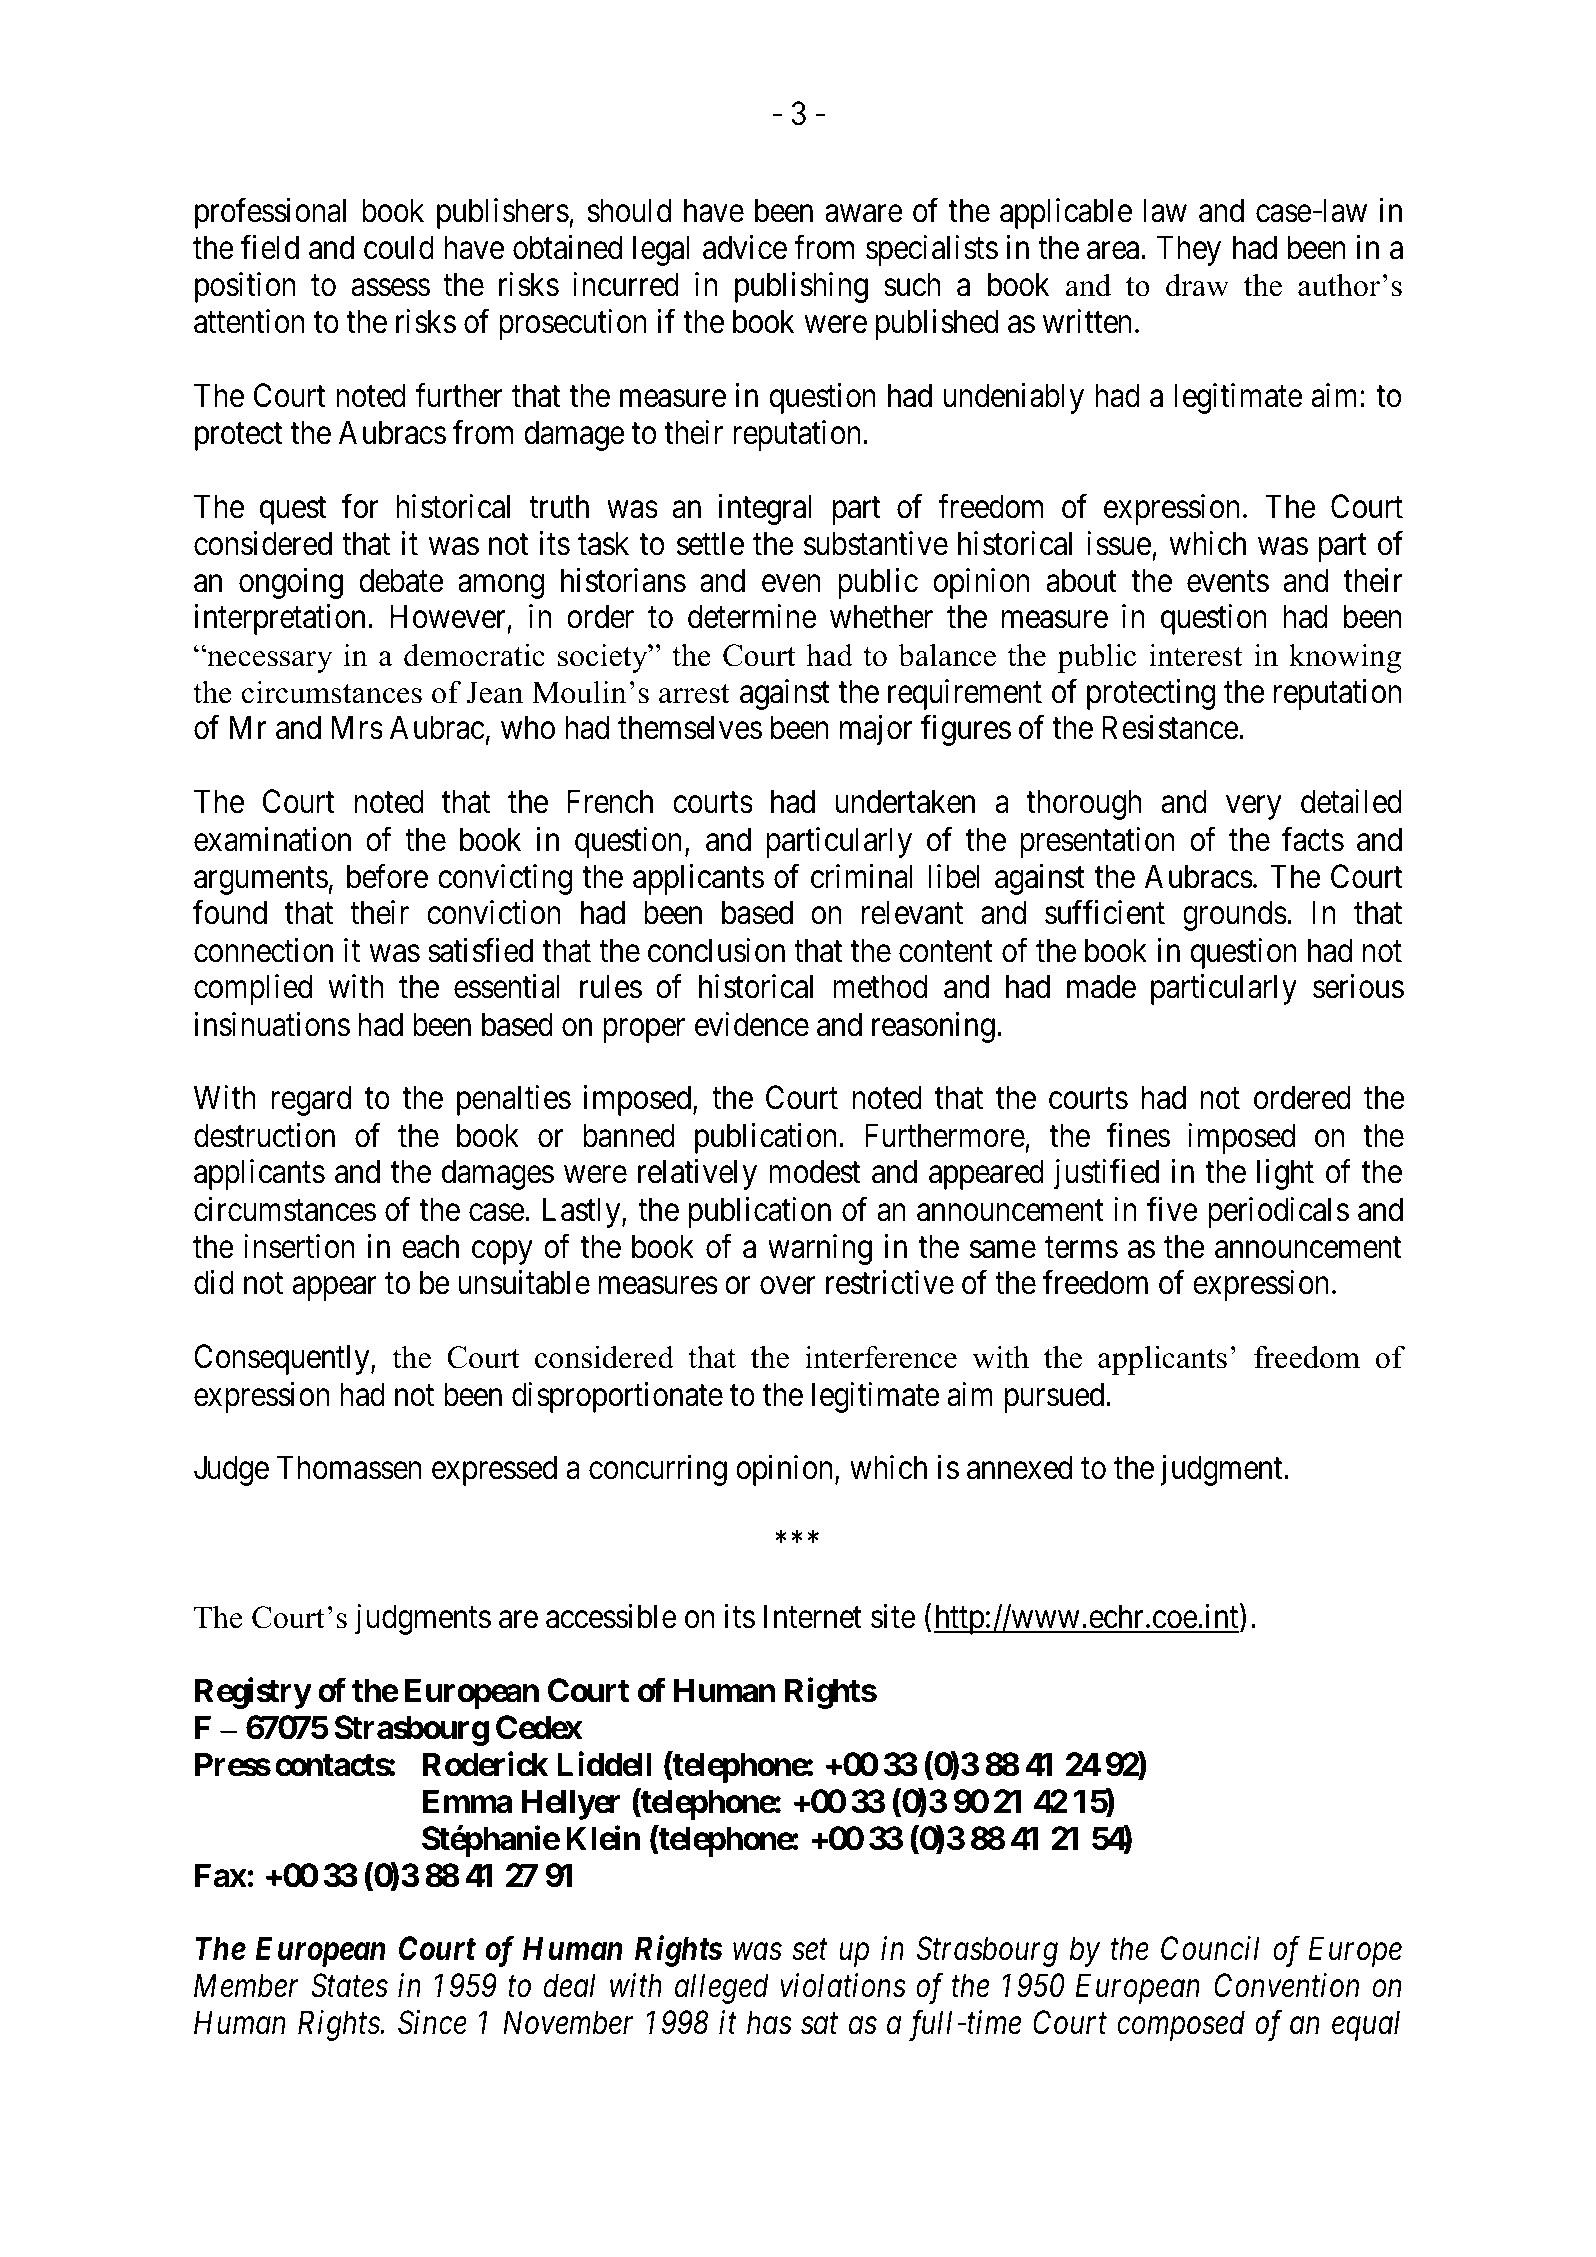  I want to click on regard, so click(311, 1100).
